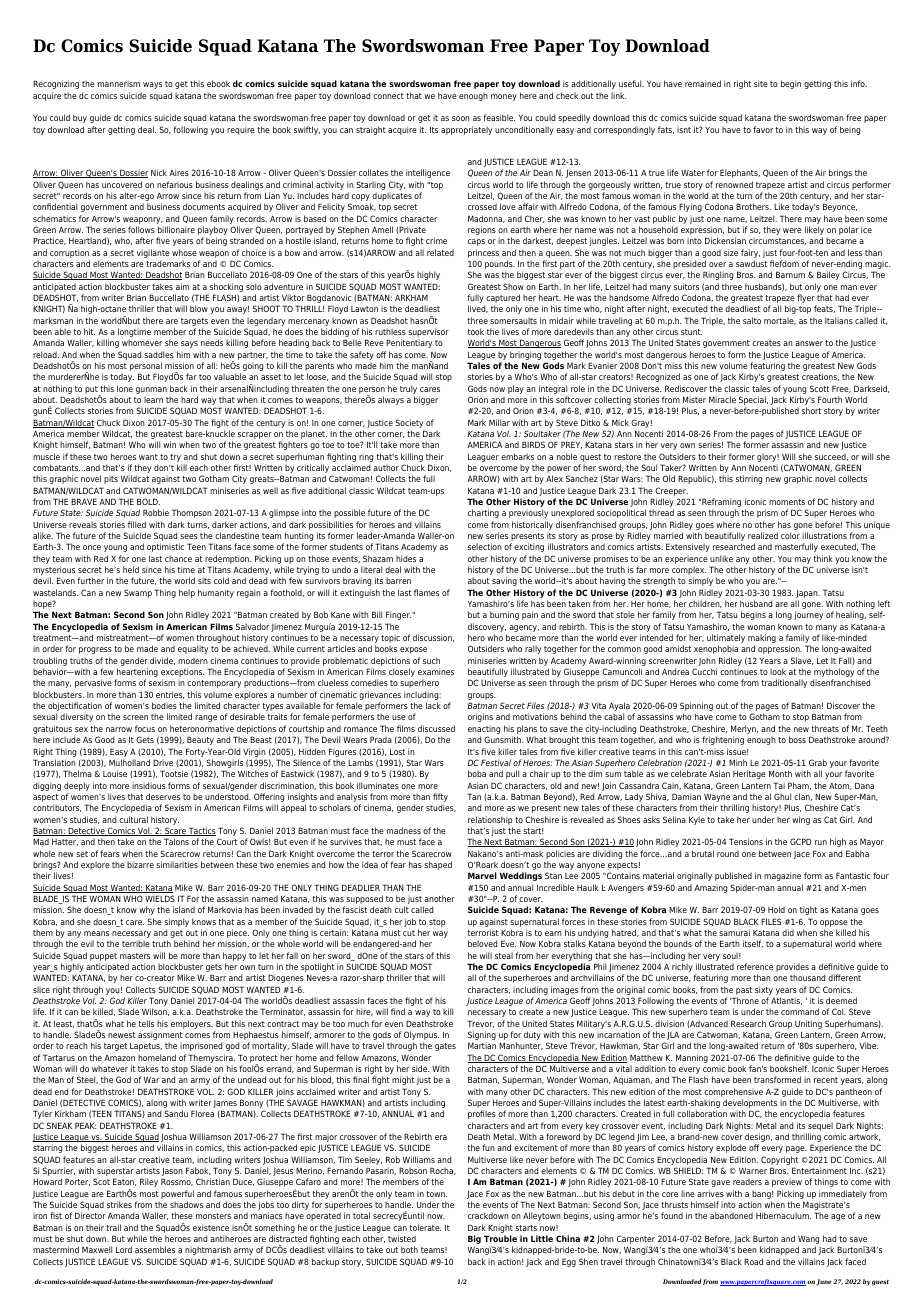 The width and height of the document is (924, 1308). What do you see at coordinates (782, 876) in the document?
I see `magazine` at bounding box center [782, 876].
